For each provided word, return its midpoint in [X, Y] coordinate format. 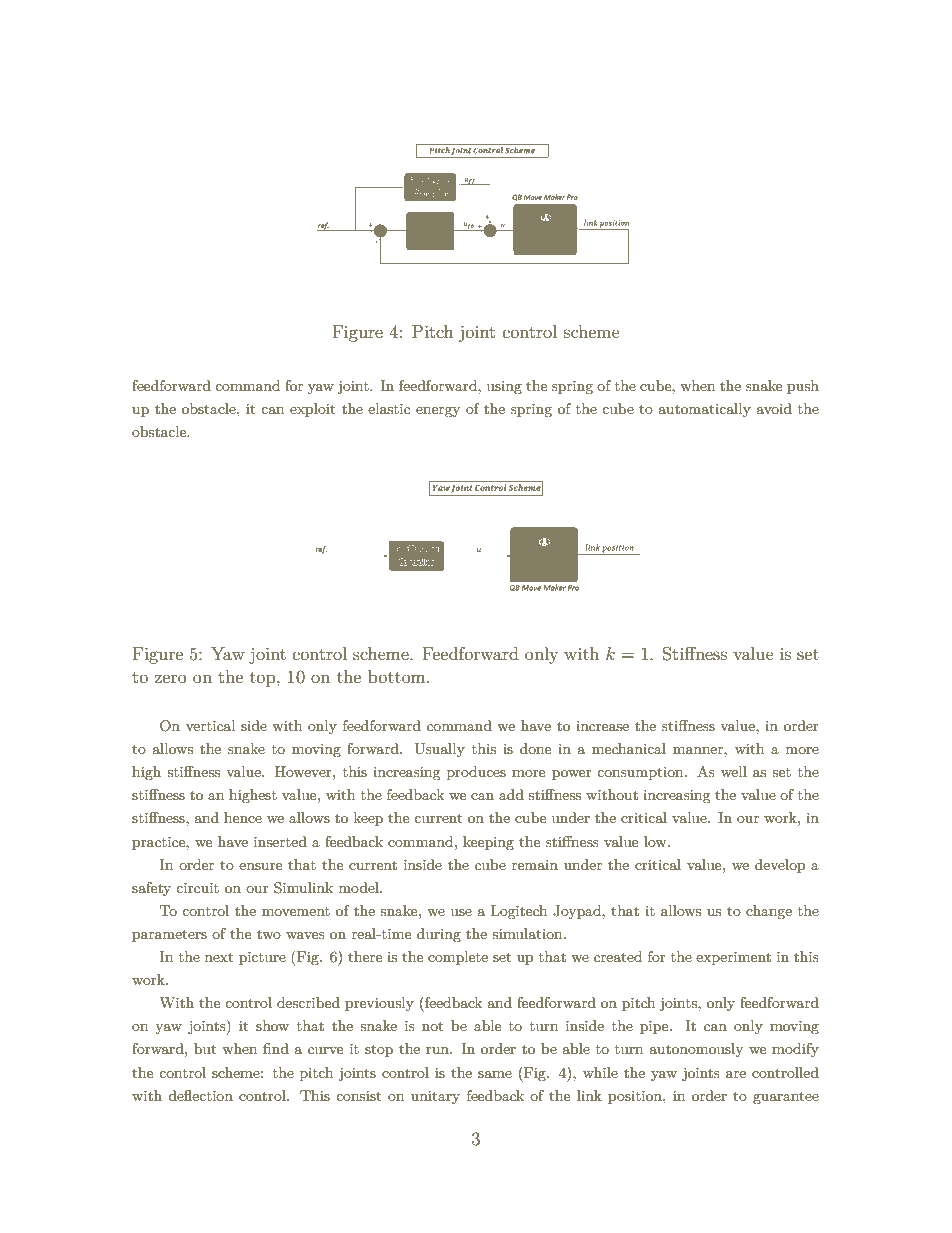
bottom [398, 676]
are [736, 1074]
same [495, 1074]
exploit [312, 410]
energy [438, 412]
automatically [704, 410]
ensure [260, 866]
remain [535, 865]
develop [780, 866]
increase [602, 726]
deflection [200, 1095]
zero [171, 678]
